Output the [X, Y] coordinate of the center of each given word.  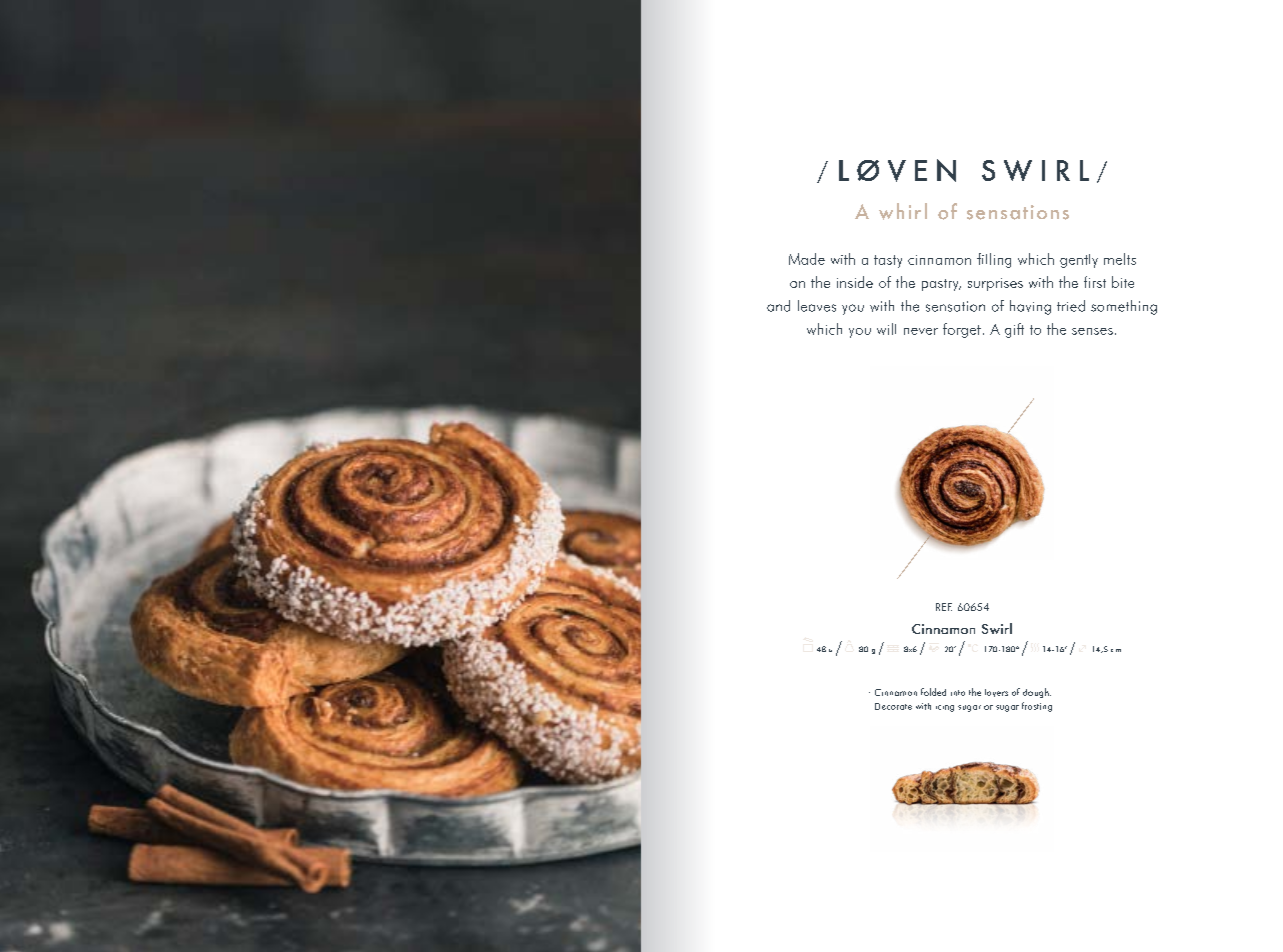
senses [1092, 331]
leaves [817, 306]
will [886, 329]
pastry [941, 285]
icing [945, 708]
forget [962, 330]
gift [1014, 330]
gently [1079, 261]
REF [944, 607]
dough [1037, 693]
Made [807, 259]
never [921, 331]
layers [996, 693]
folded [933, 692]
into [958, 693]
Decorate [893, 706]
